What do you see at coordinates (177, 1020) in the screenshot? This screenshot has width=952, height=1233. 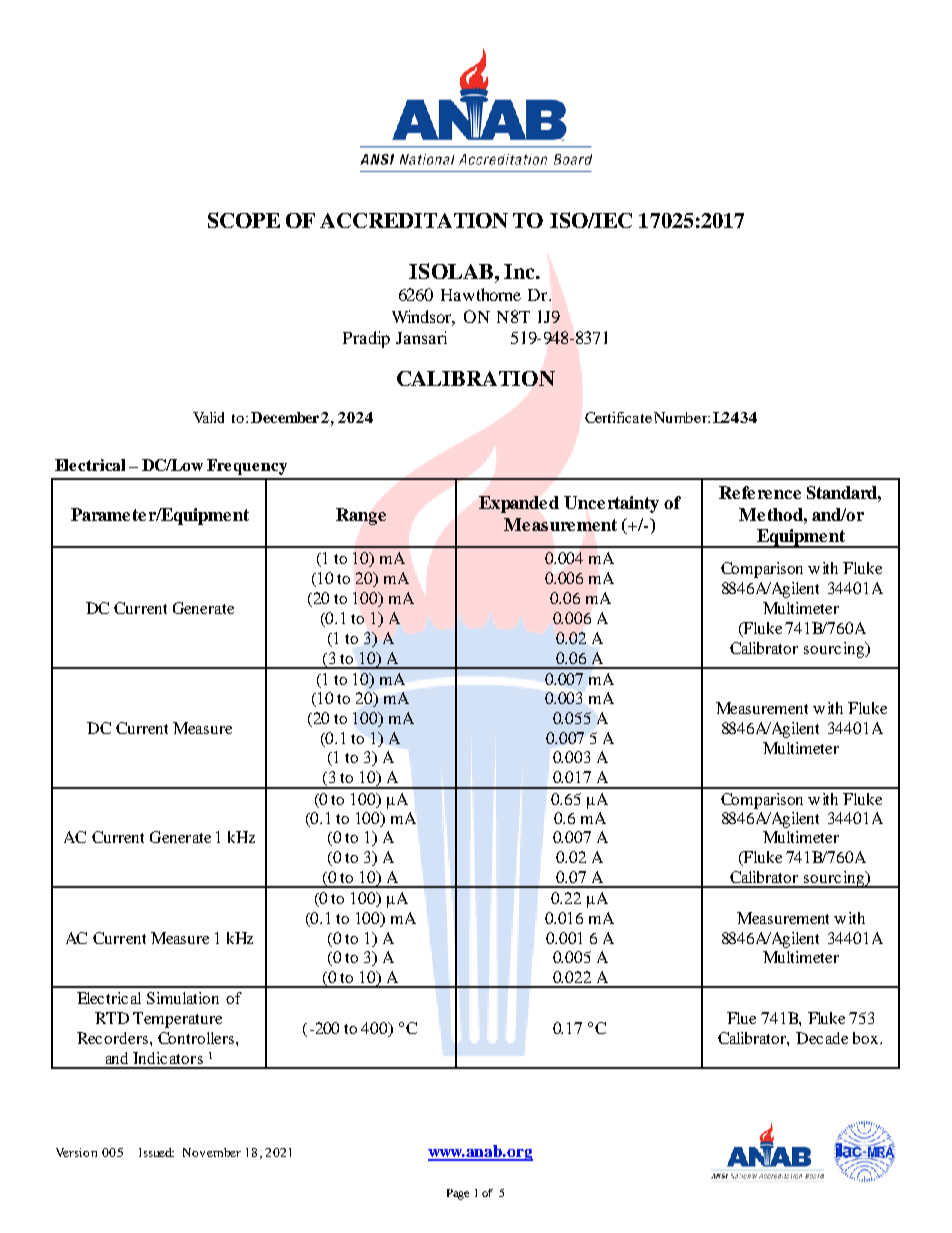 I see `Temperature` at bounding box center [177, 1020].
